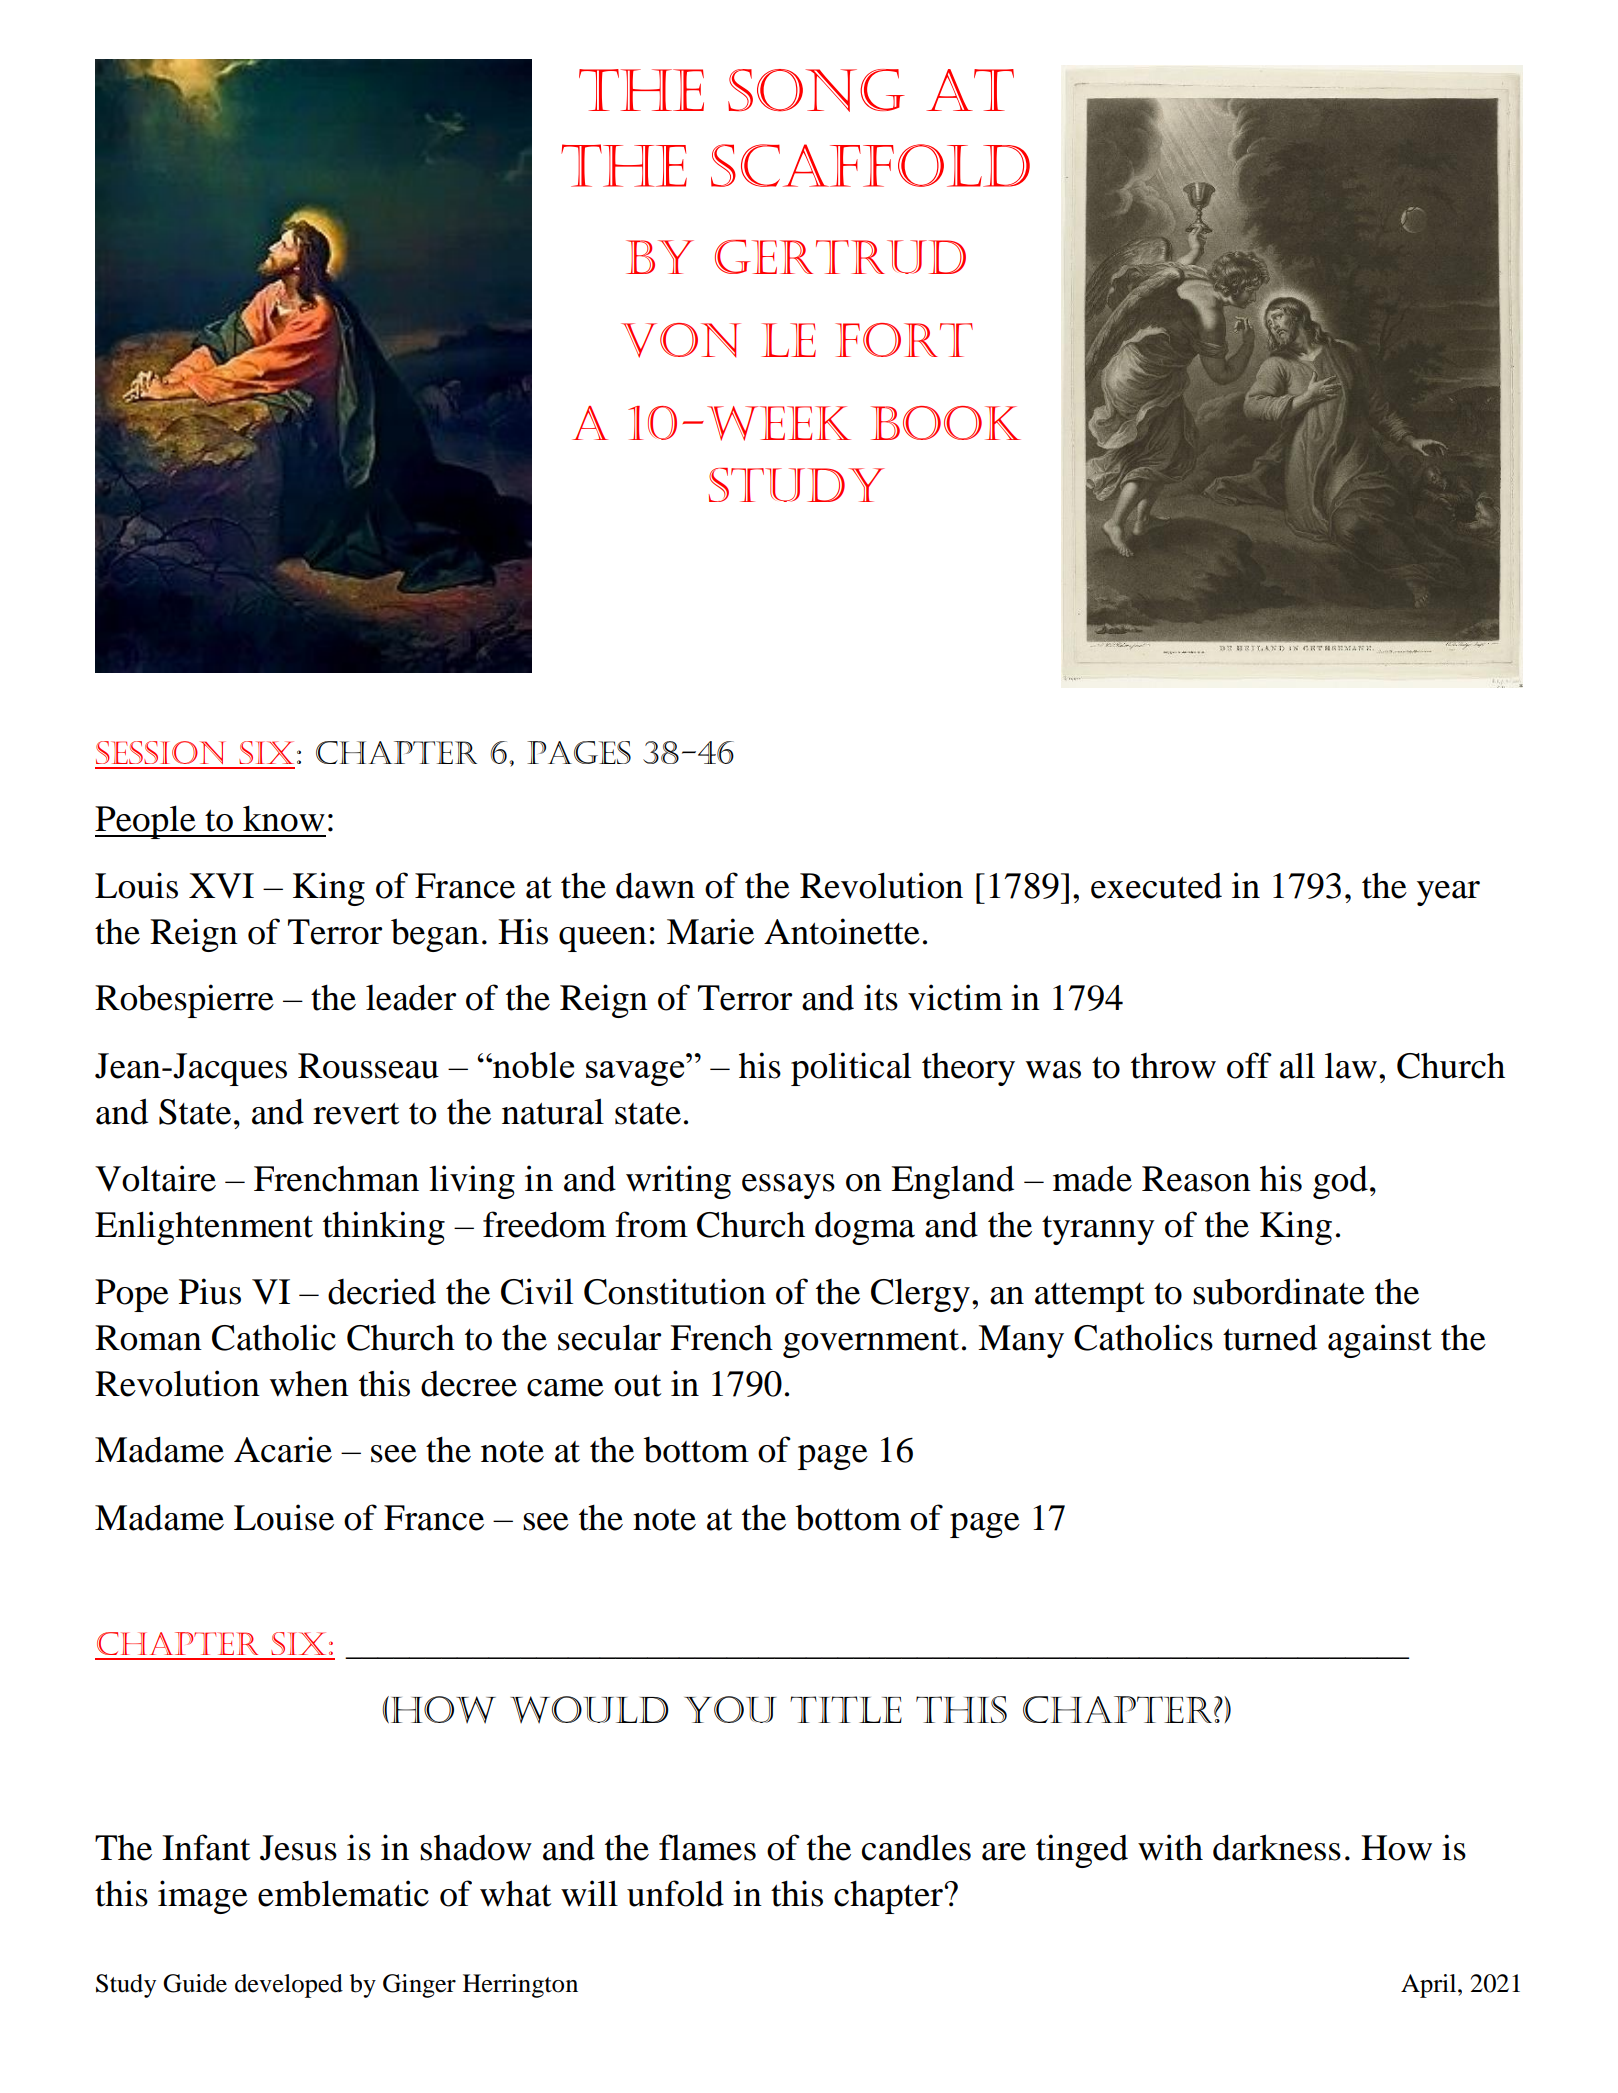 This page has height=2093, width=1618. Describe the element at coordinates (309, 1384) in the page. I see `when` at that location.
